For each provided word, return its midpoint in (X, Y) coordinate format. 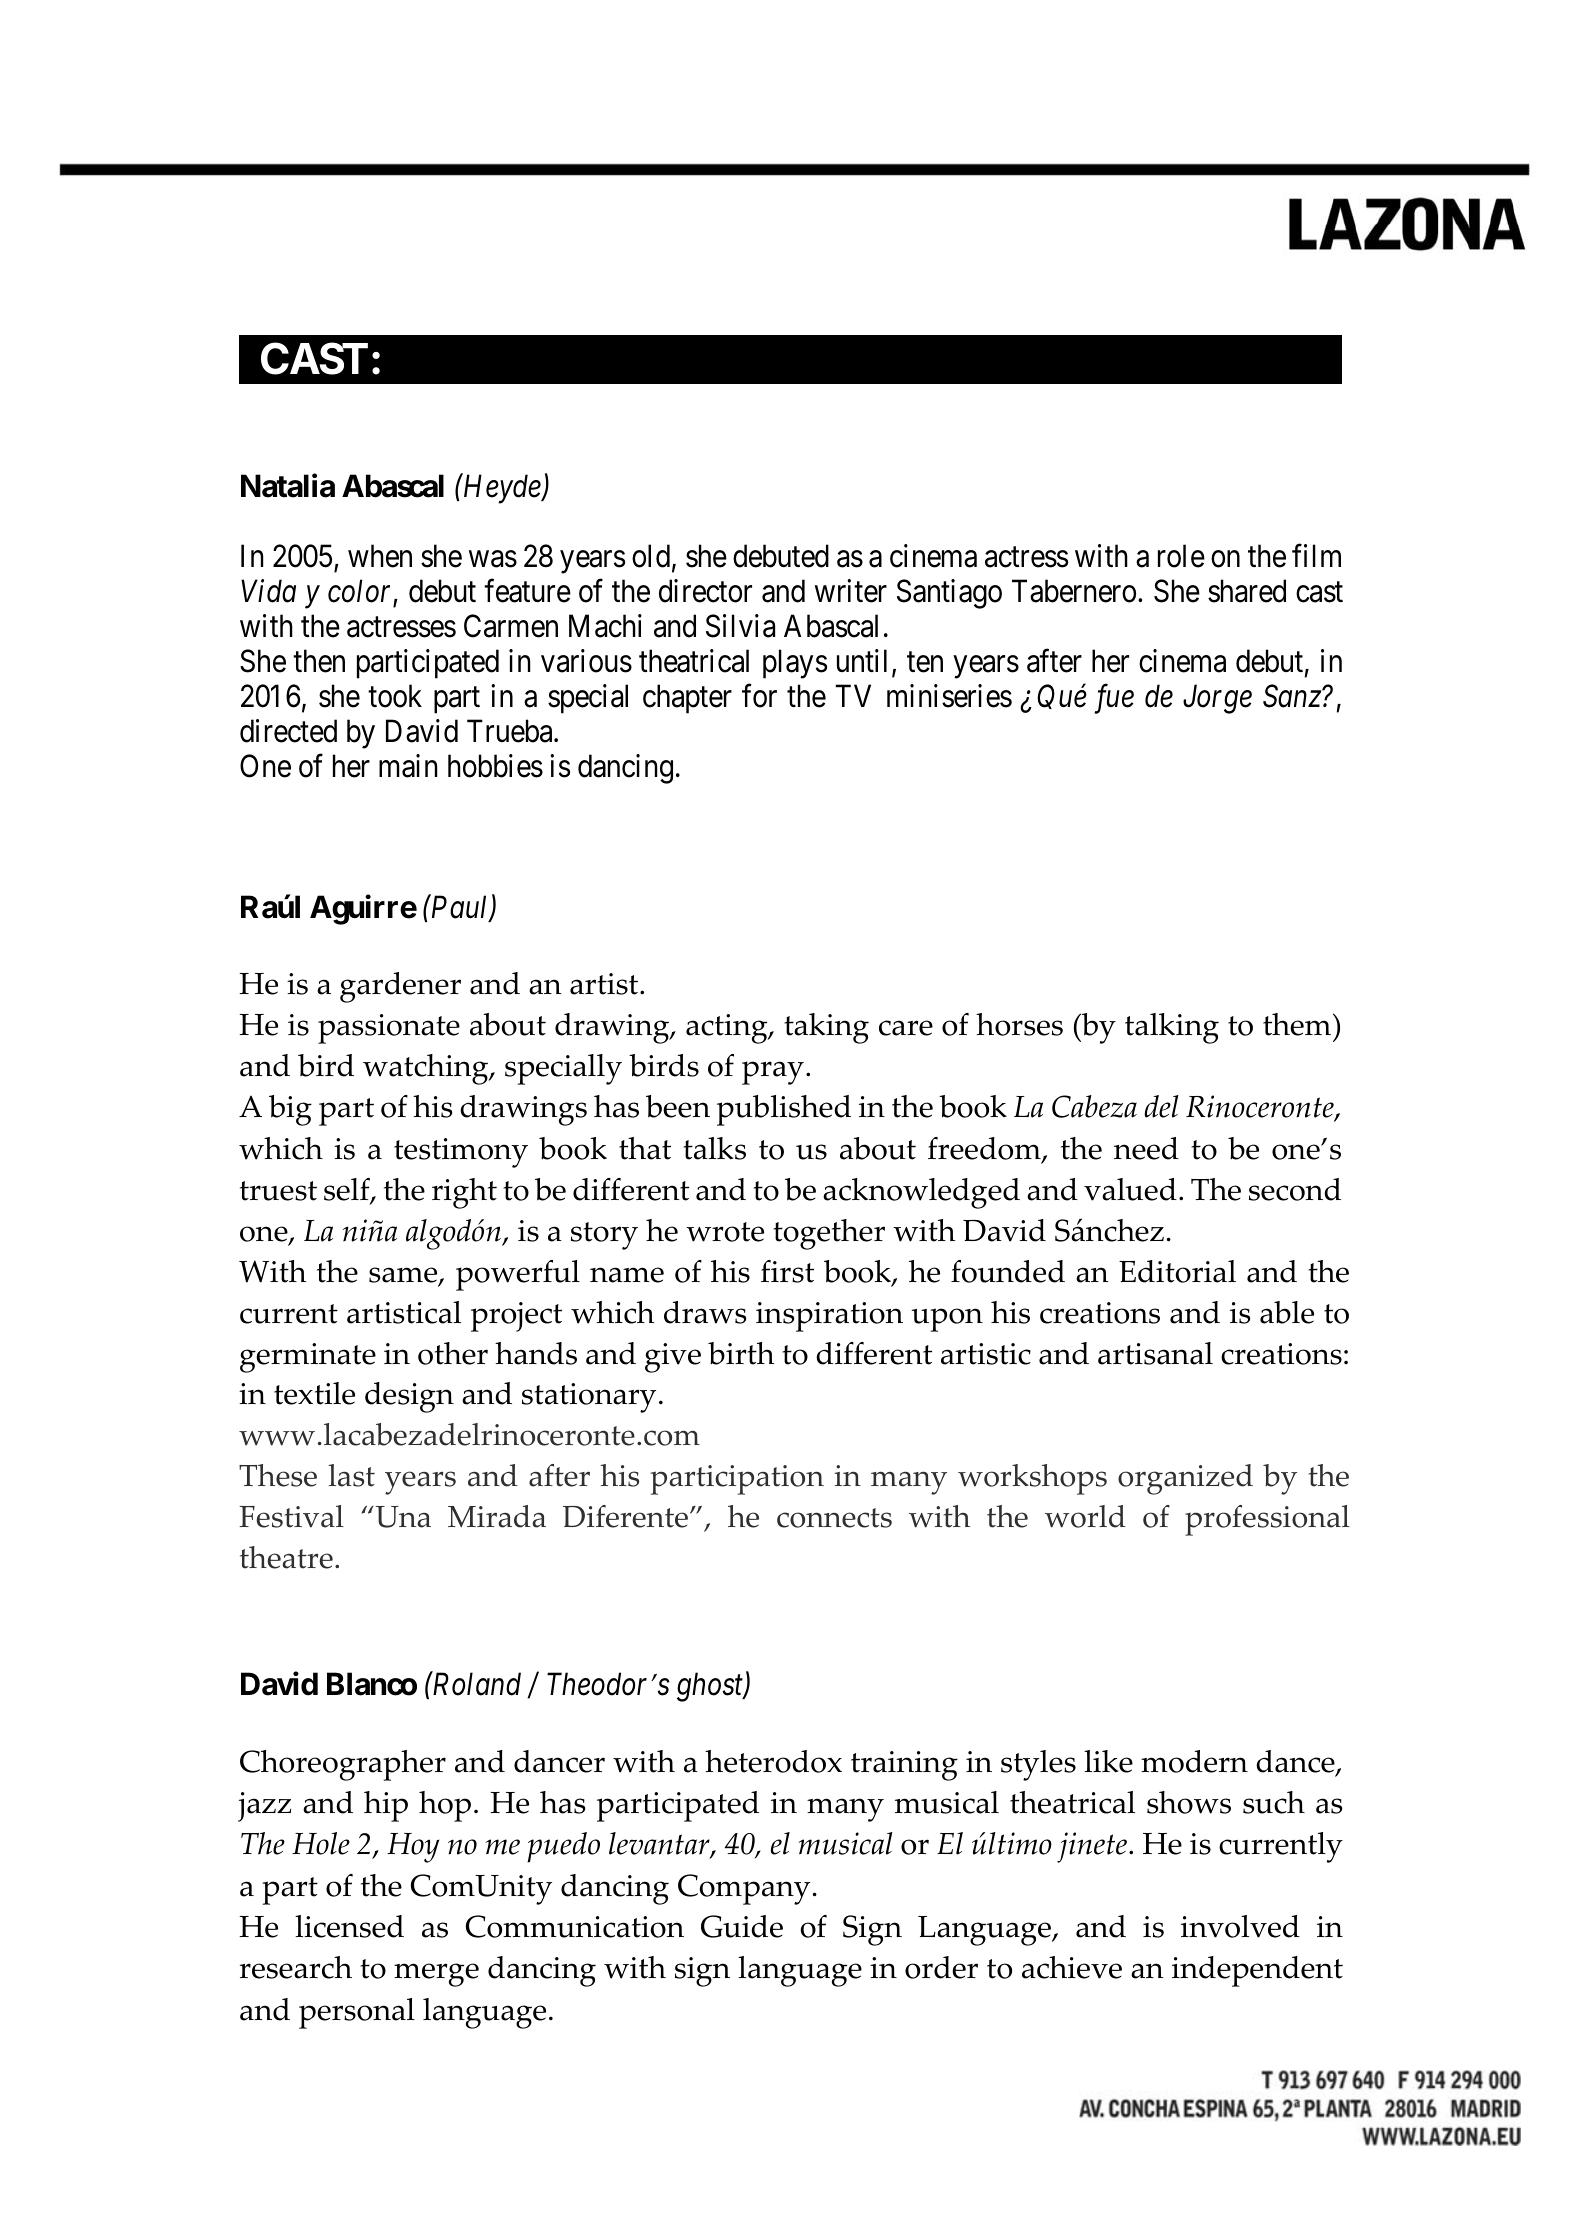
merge (436, 1975)
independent (1257, 1971)
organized (1185, 1479)
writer (851, 591)
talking (1172, 1028)
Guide (742, 1926)
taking (826, 1028)
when (380, 556)
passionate (389, 1029)
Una (402, 1517)
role (1181, 556)
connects (834, 1518)
